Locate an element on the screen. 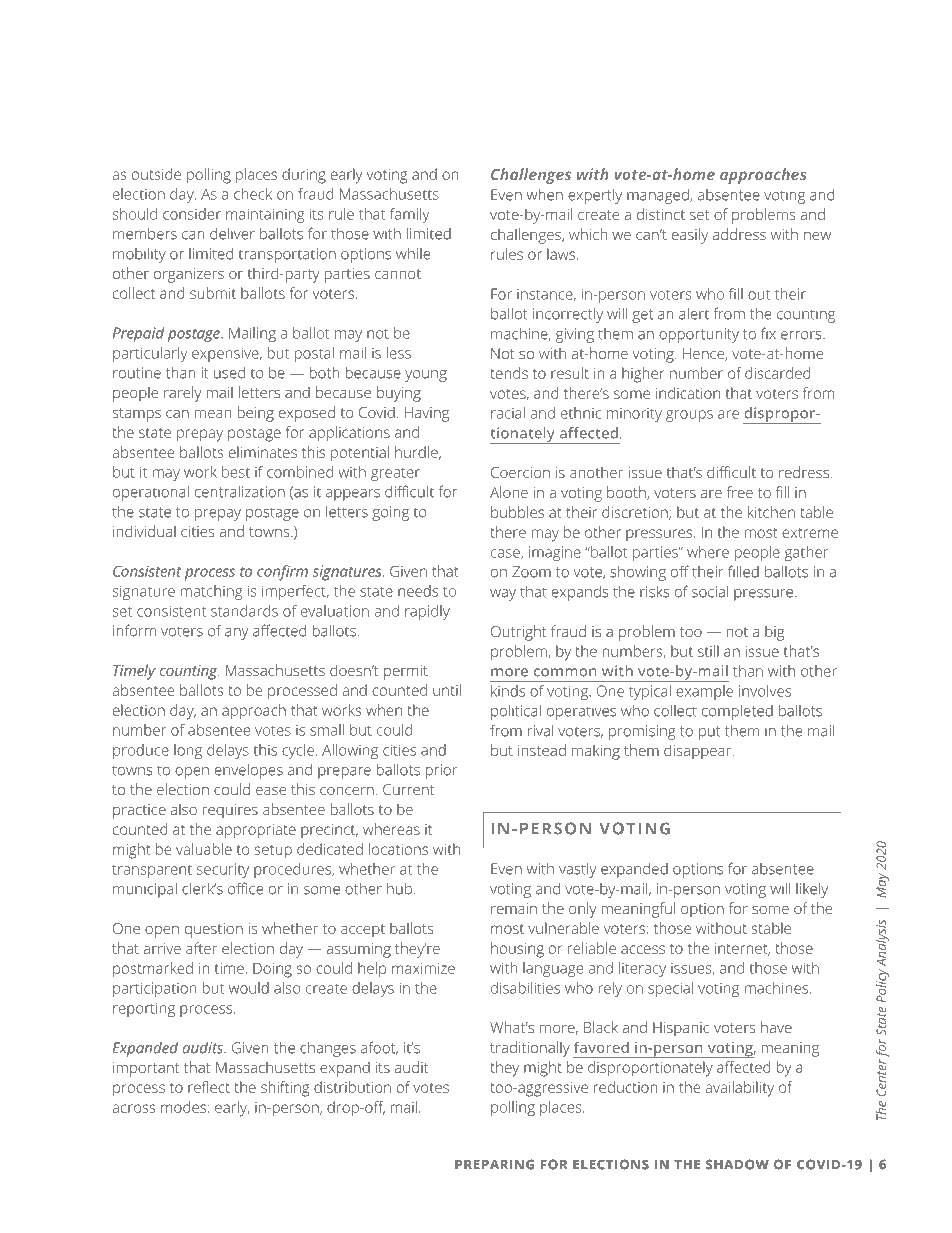 Image resolution: width=952 pixels, height=1233 pixels. consider is located at coordinates (192, 214).
